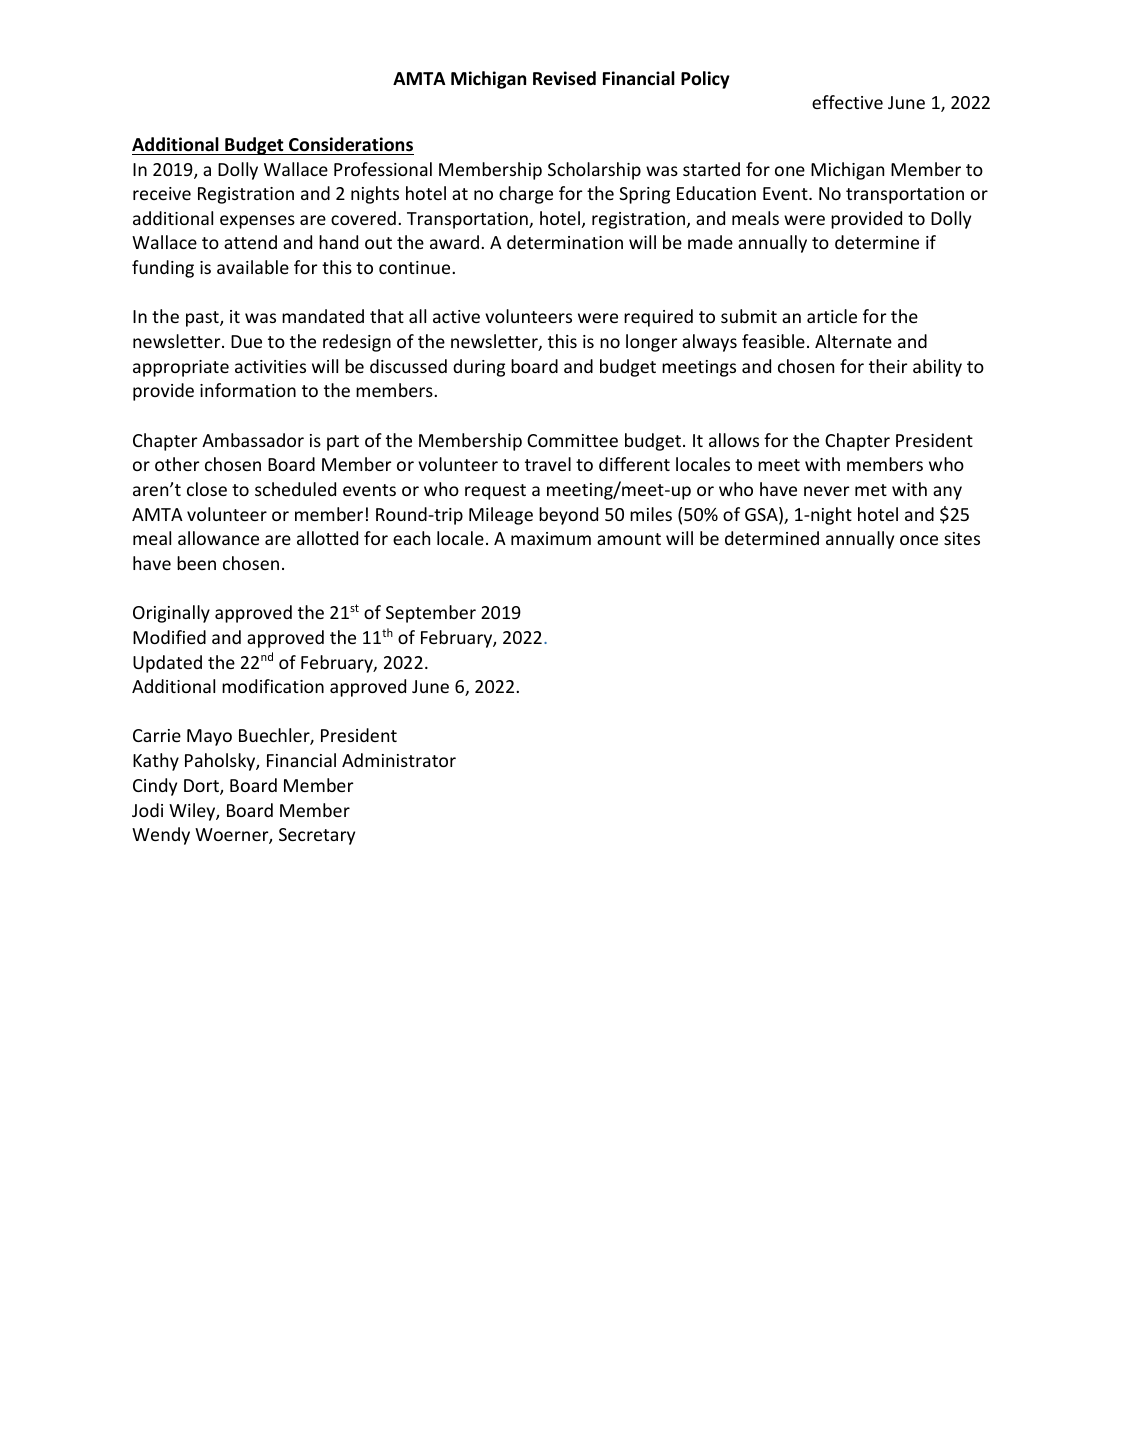 The width and height of the screenshot is (1123, 1454). What do you see at coordinates (847, 102) in the screenshot?
I see `effective` at bounding box center [847, 102].
